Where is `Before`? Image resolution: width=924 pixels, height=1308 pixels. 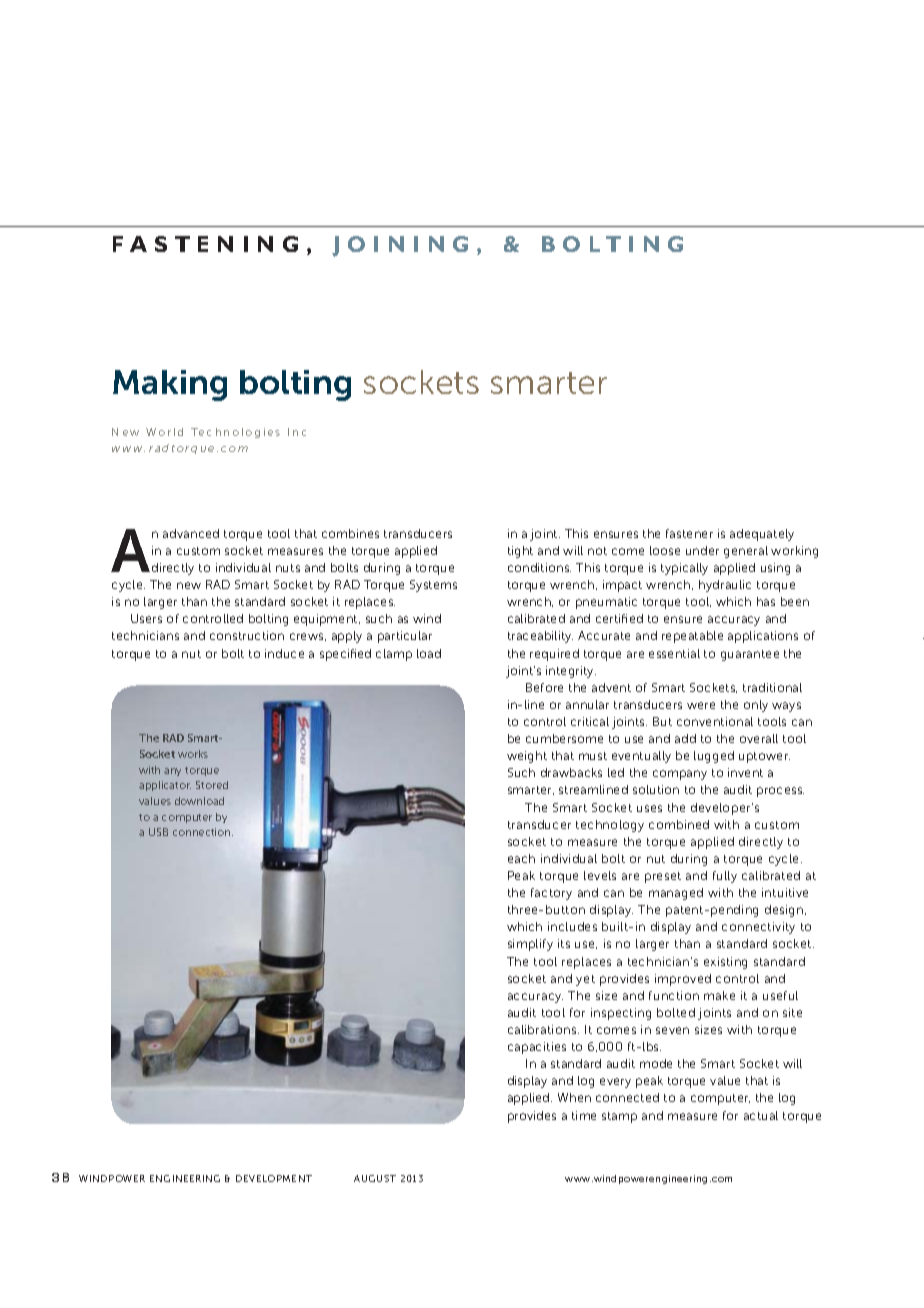
Before is located at coordinates (544, 687).
